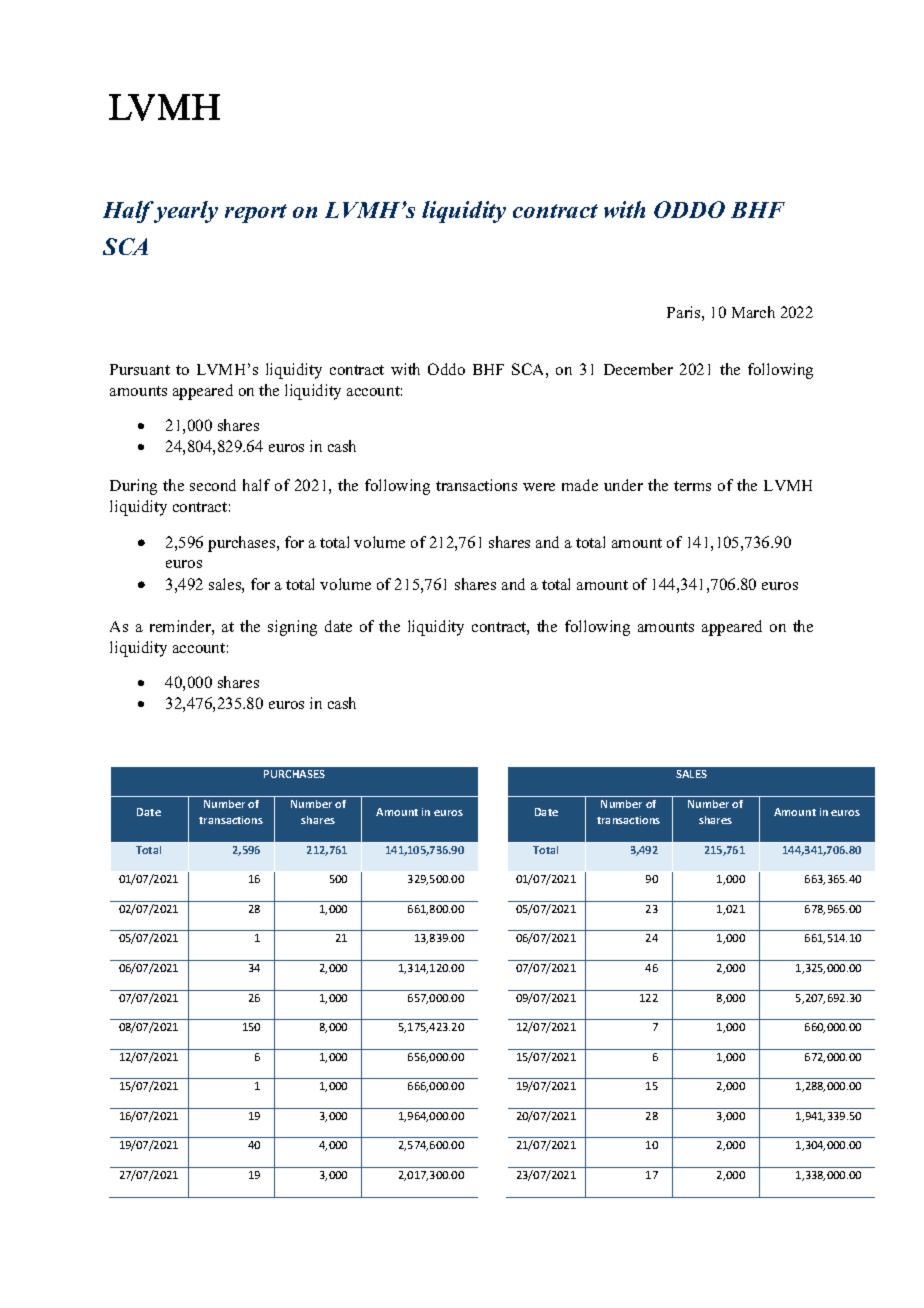  I want to click on yearly, so click(184, 212).
